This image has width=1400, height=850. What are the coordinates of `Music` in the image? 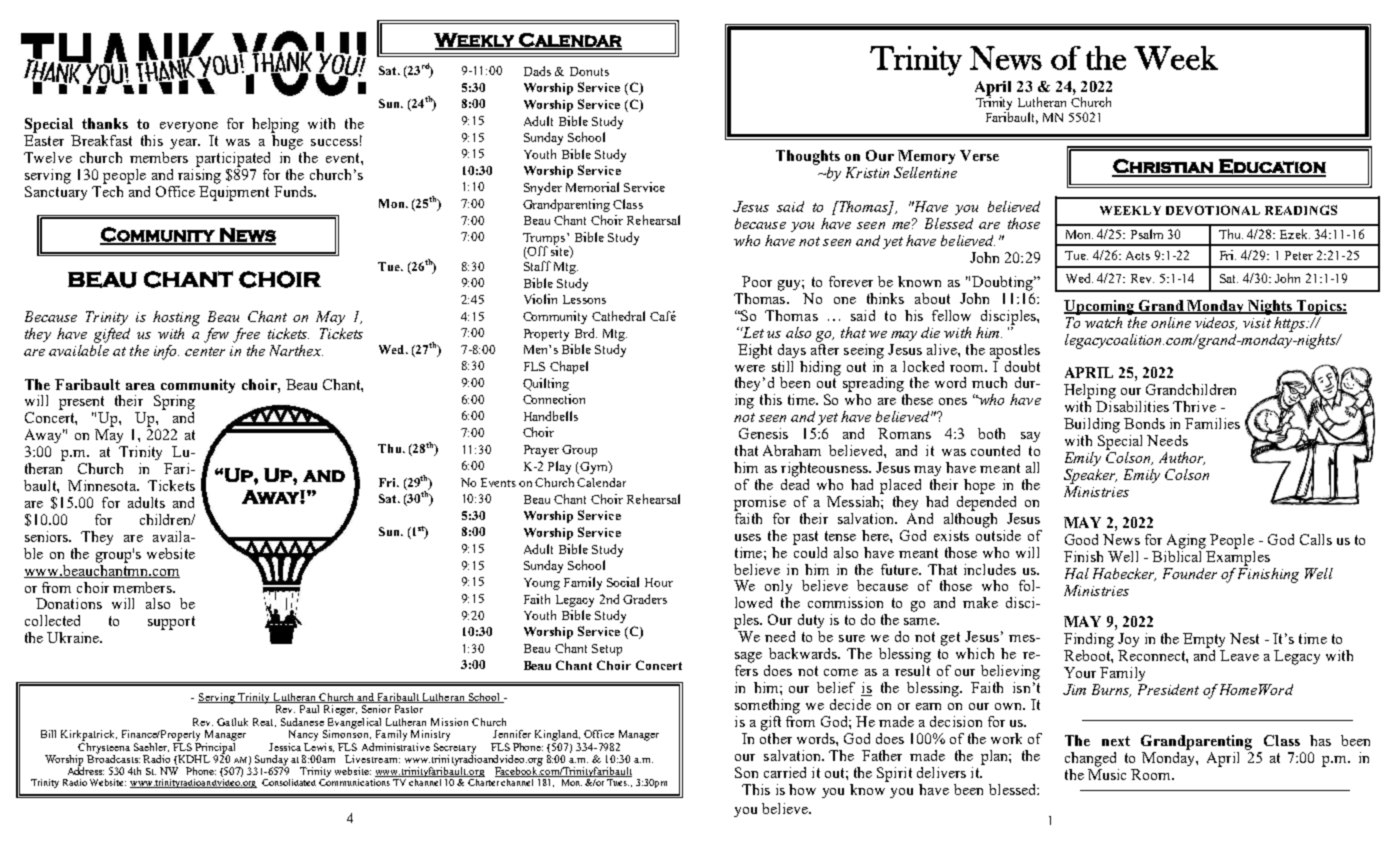 It's located at (1107, 773).
